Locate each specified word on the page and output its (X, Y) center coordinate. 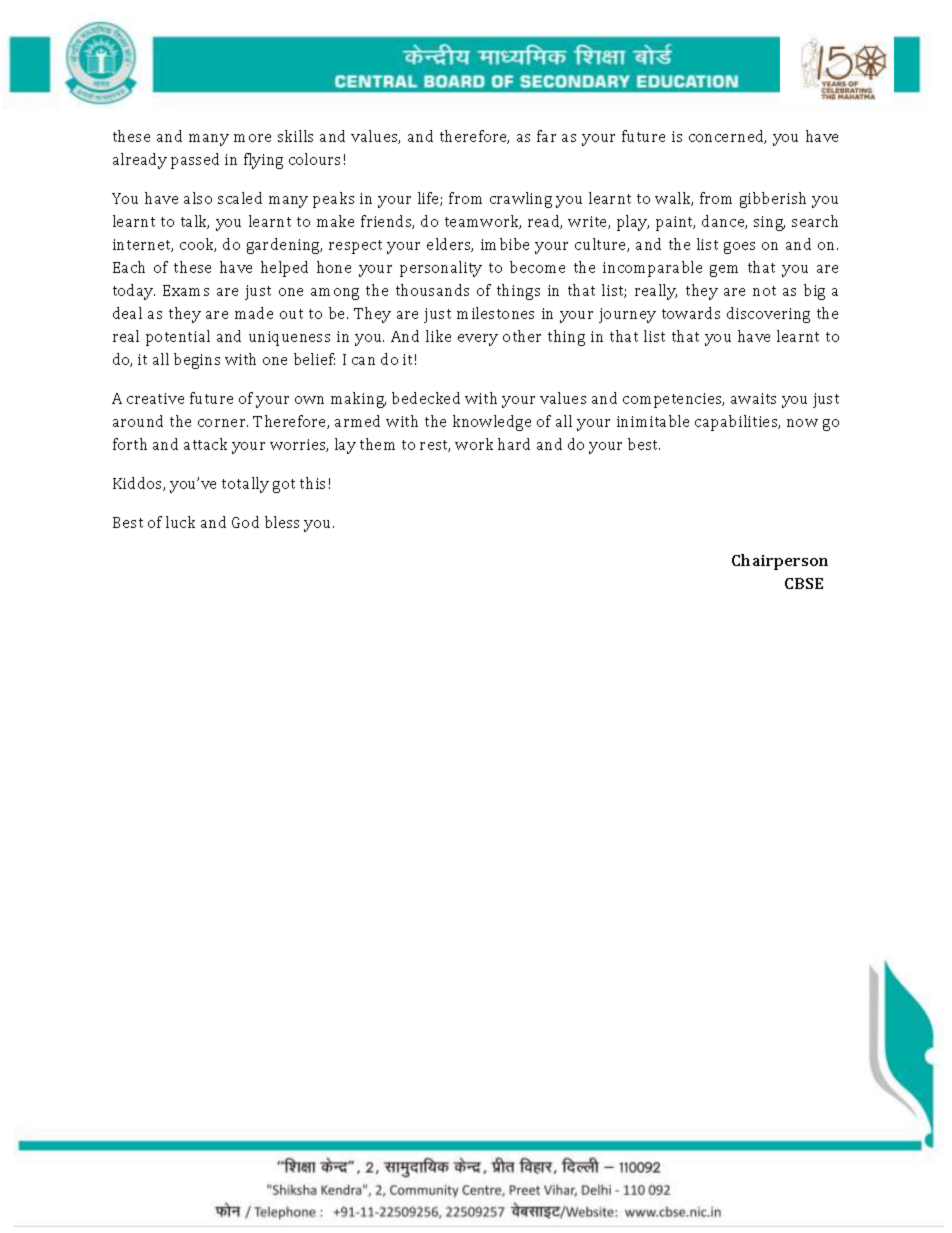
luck (180, 522)
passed (195, 161)
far (546, 136)
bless (282, 522)
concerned (727, 137)
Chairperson (780, 562)
